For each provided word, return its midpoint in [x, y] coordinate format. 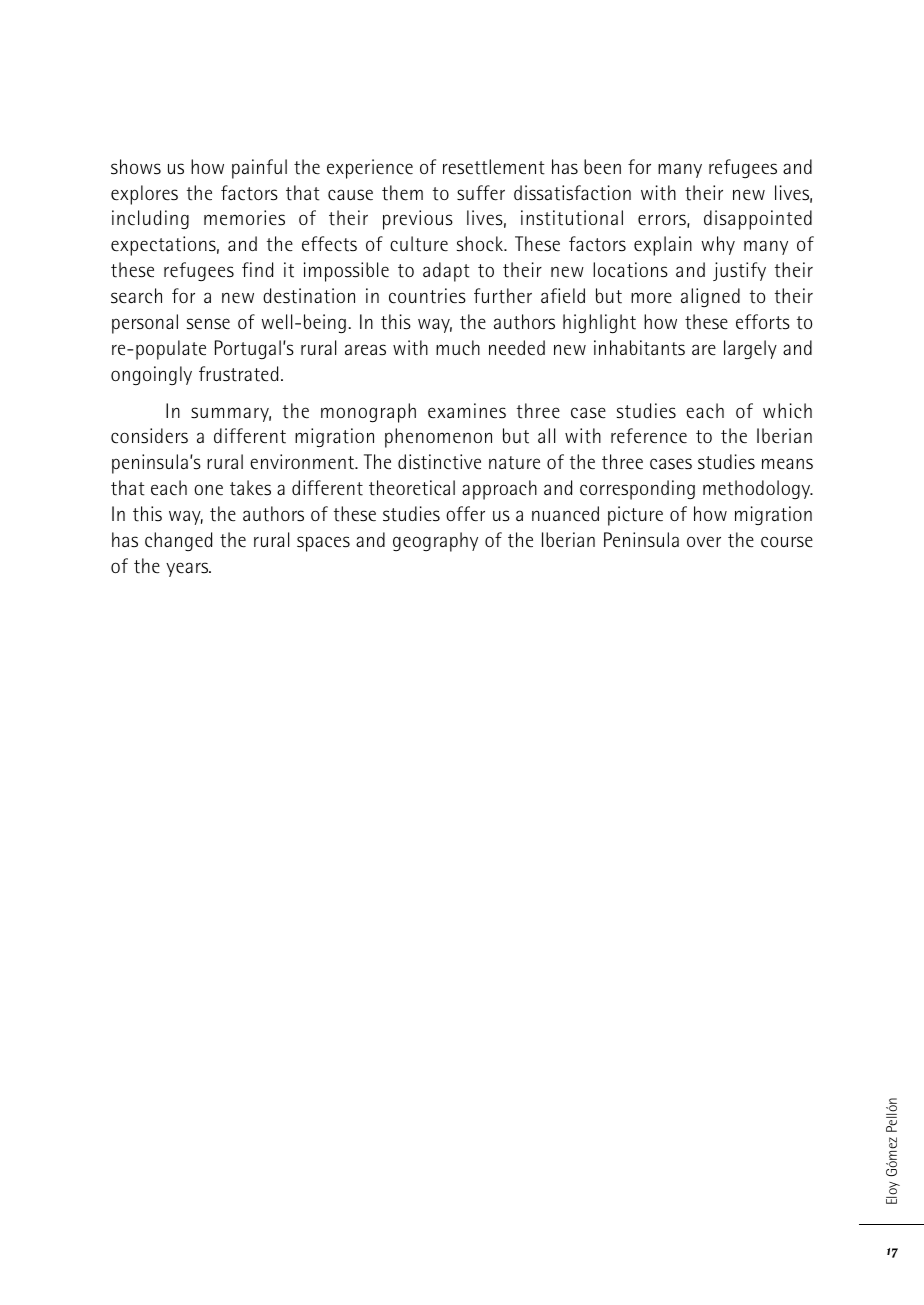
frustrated [238, 374]
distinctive [439, 462]
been [602, 167]
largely [750, 350]
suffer [481, 193]
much [458, 348]
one [208, 490]
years [188, 569]
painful [259, 169]
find [257, 269]
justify [739, 271]
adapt [446, 272]
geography [435, 542]
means [787, 464]
